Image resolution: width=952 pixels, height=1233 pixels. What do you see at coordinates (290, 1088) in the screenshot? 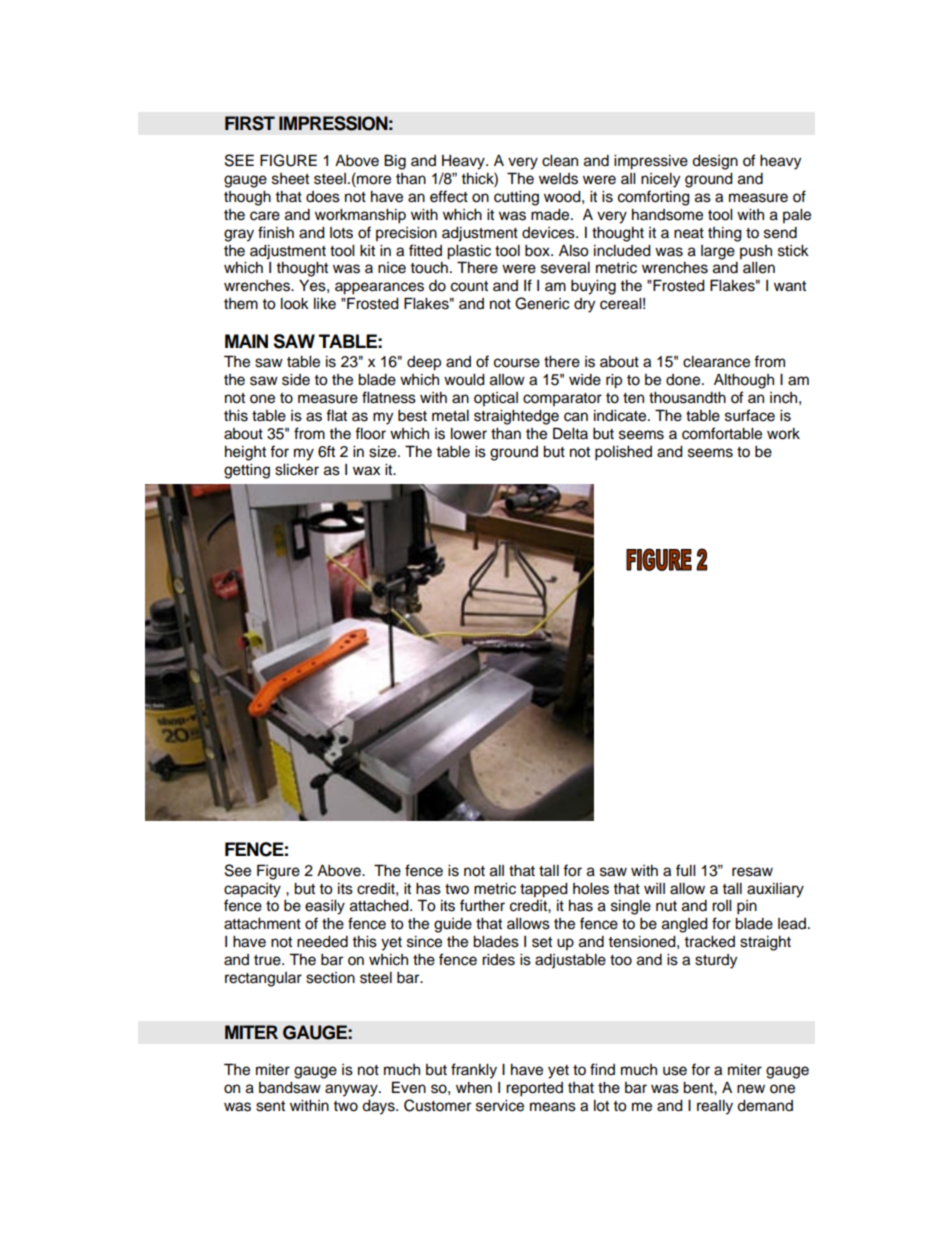
I see `bandsaw` at bounding box center [290, 1088].
